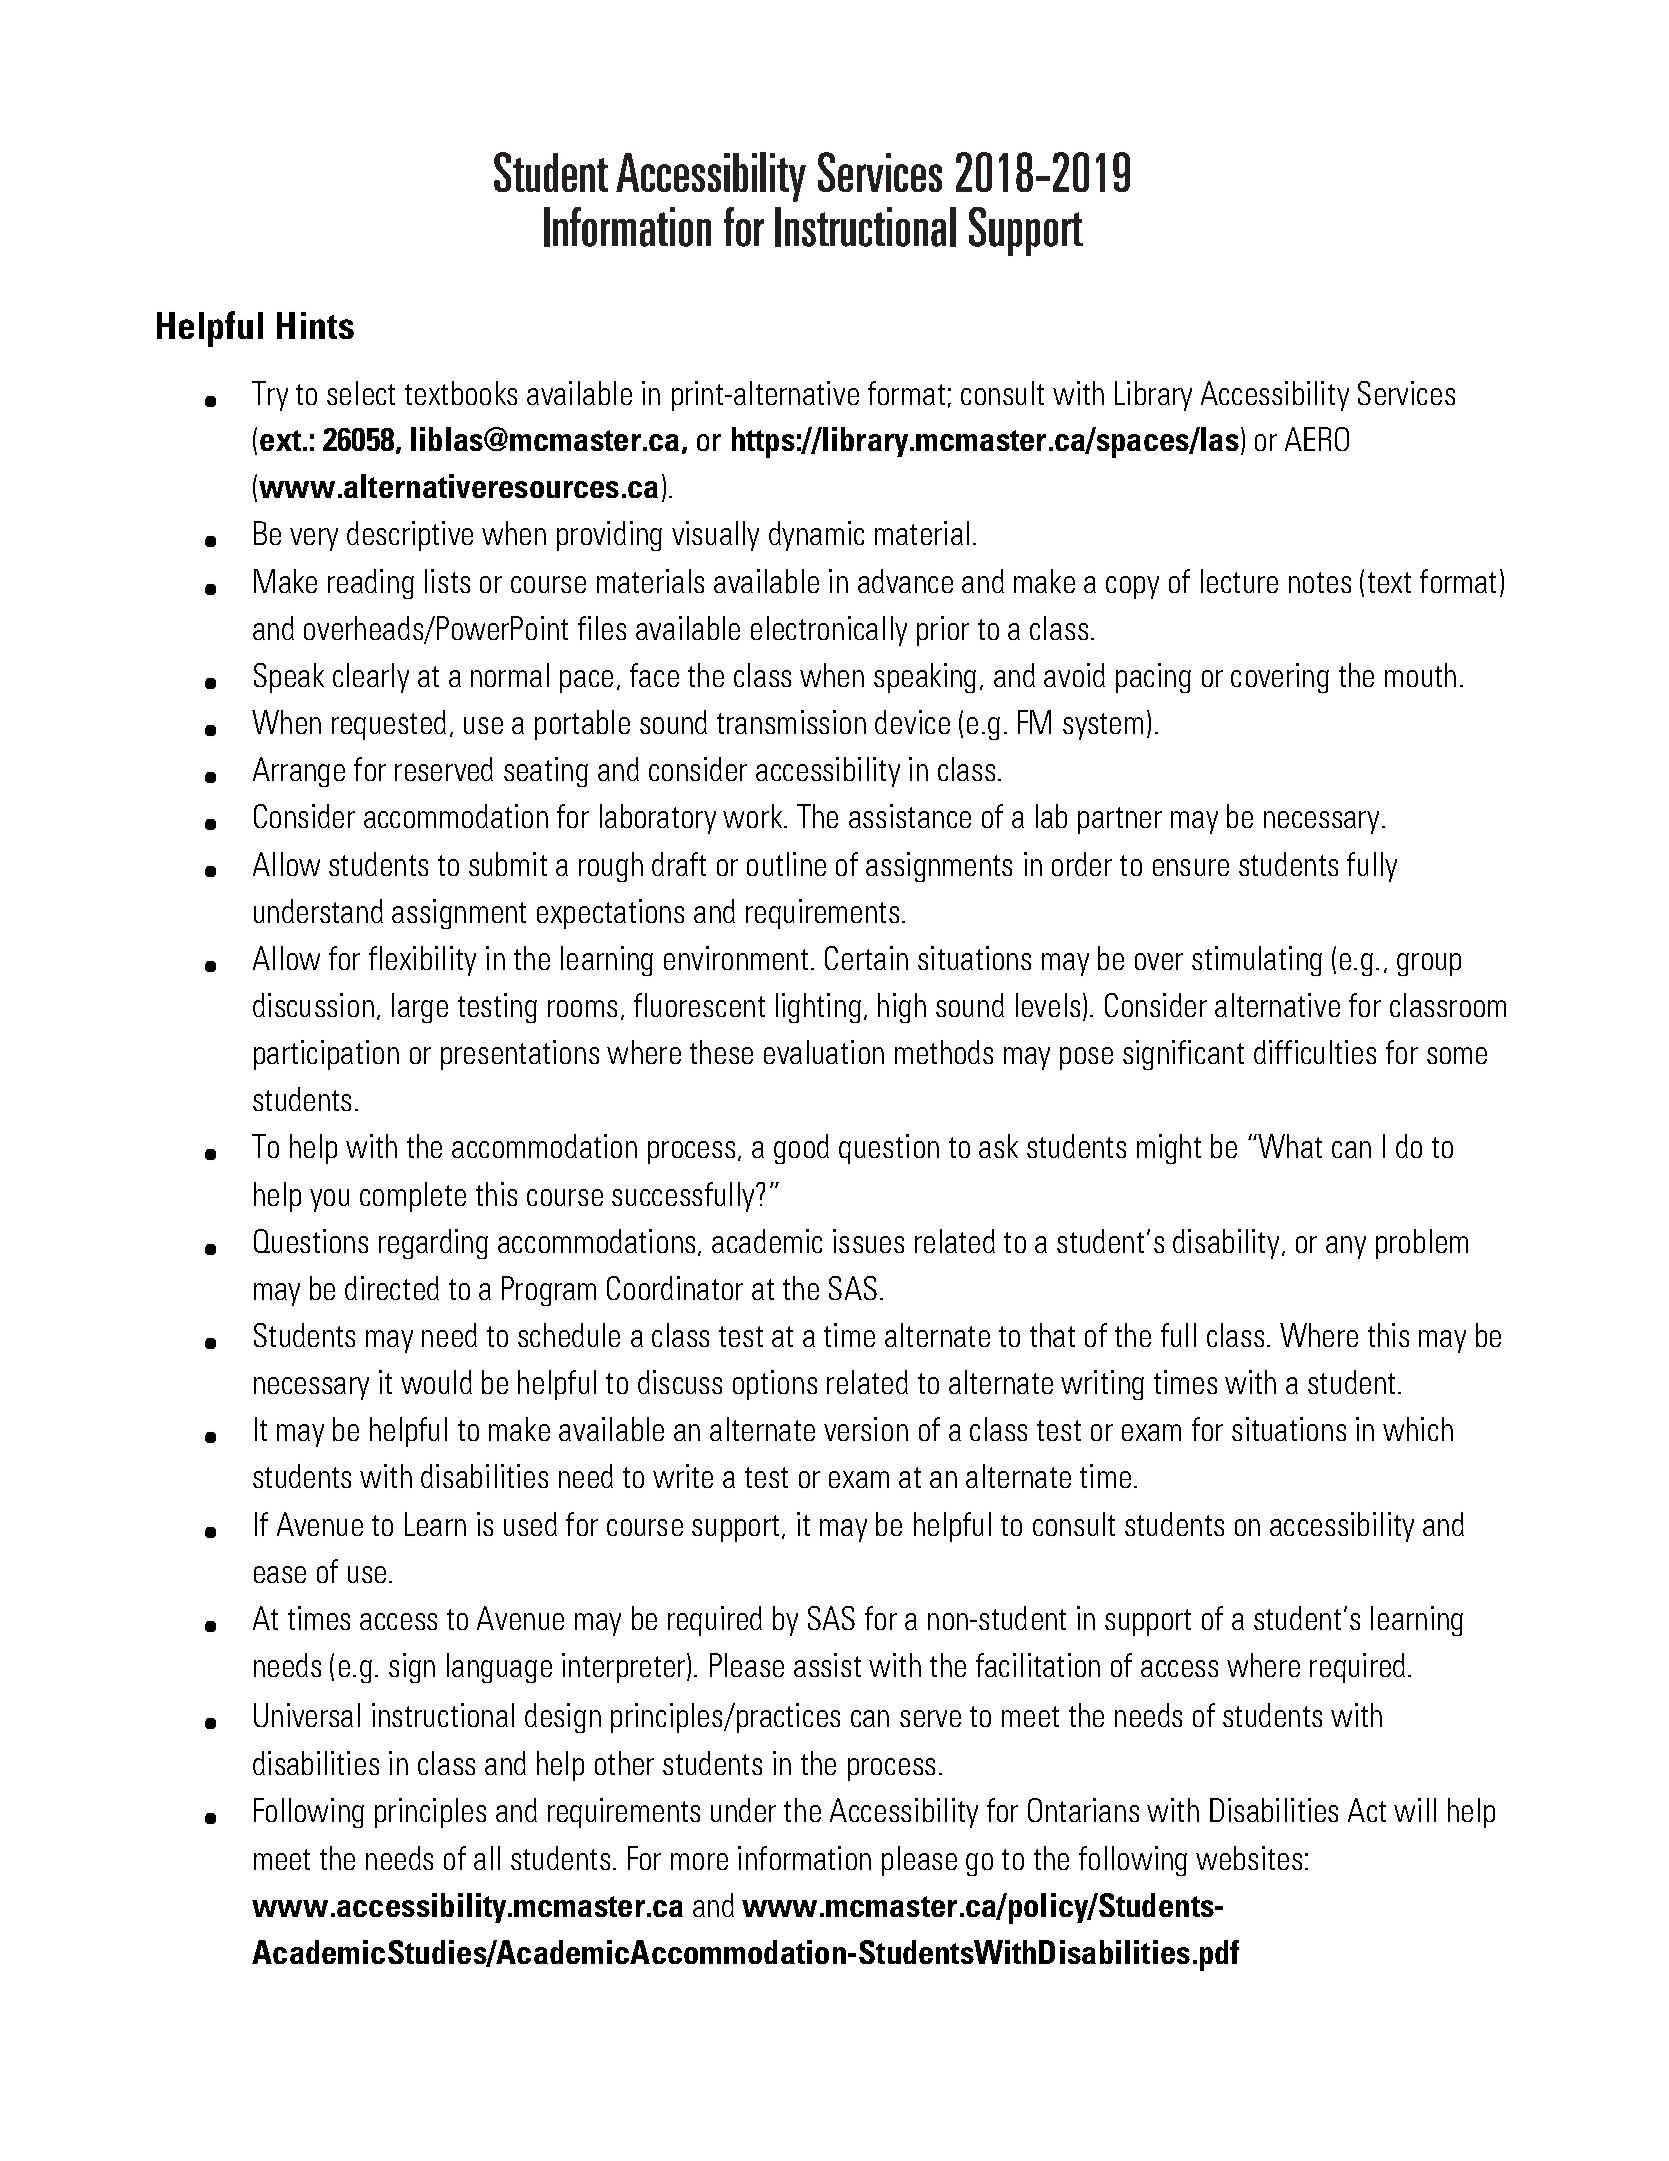 This screenshot has width=1669, height=2161. Describe the element at coordinates (866, 1429) in the screenshot. I see `version` at that location.
